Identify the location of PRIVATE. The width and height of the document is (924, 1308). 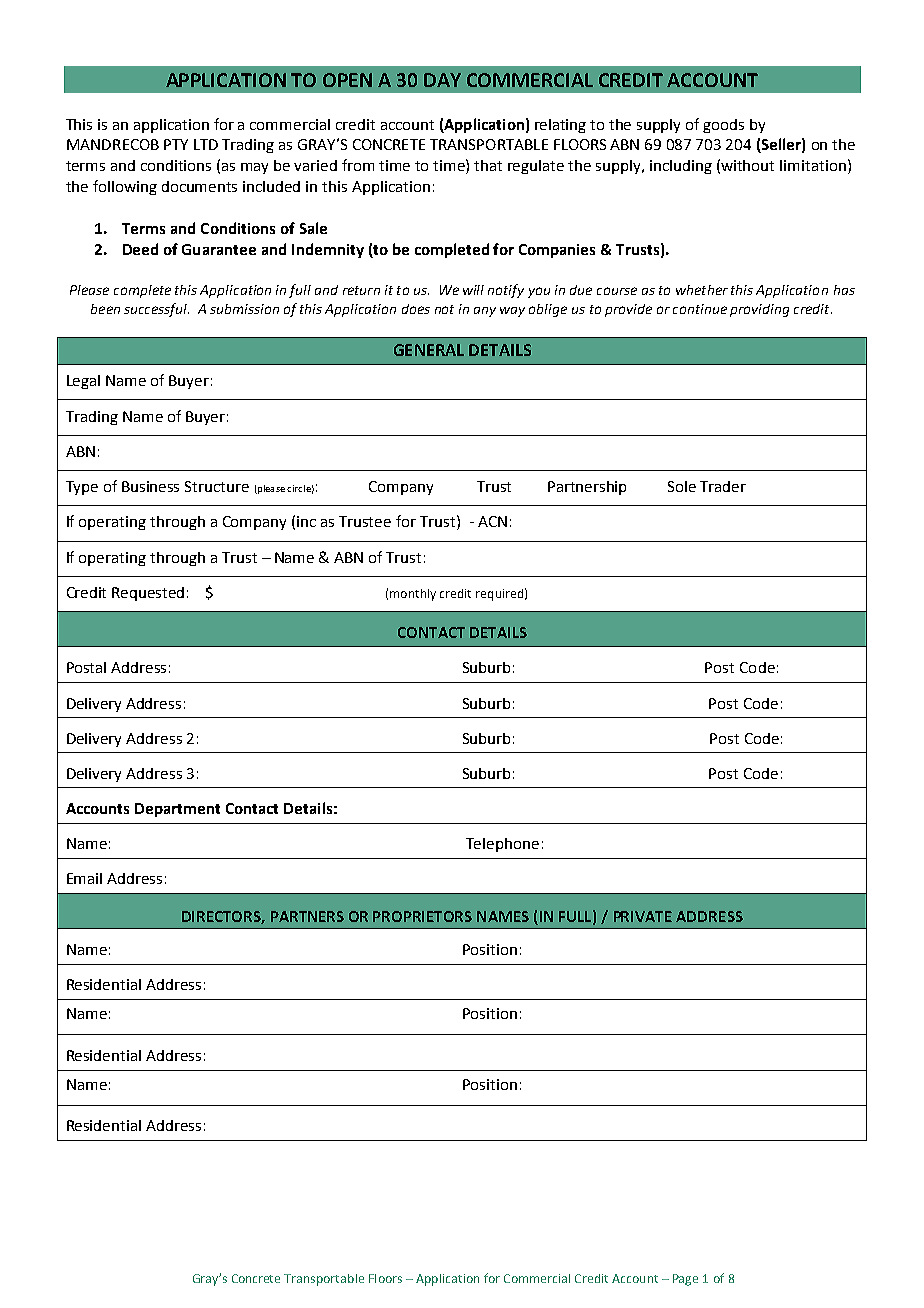
(643, 916).
